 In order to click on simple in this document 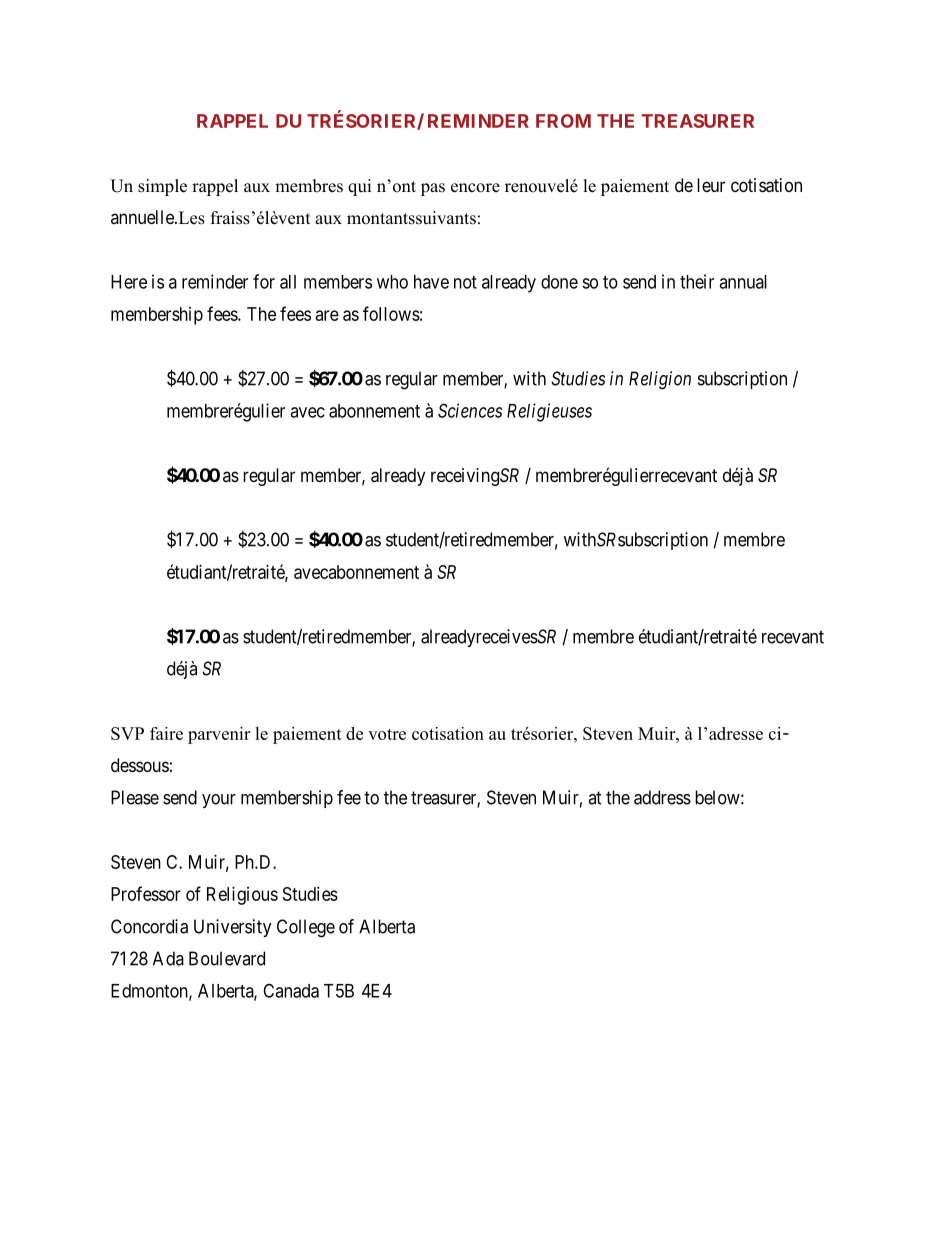, I will do `click(162, 187)`.
